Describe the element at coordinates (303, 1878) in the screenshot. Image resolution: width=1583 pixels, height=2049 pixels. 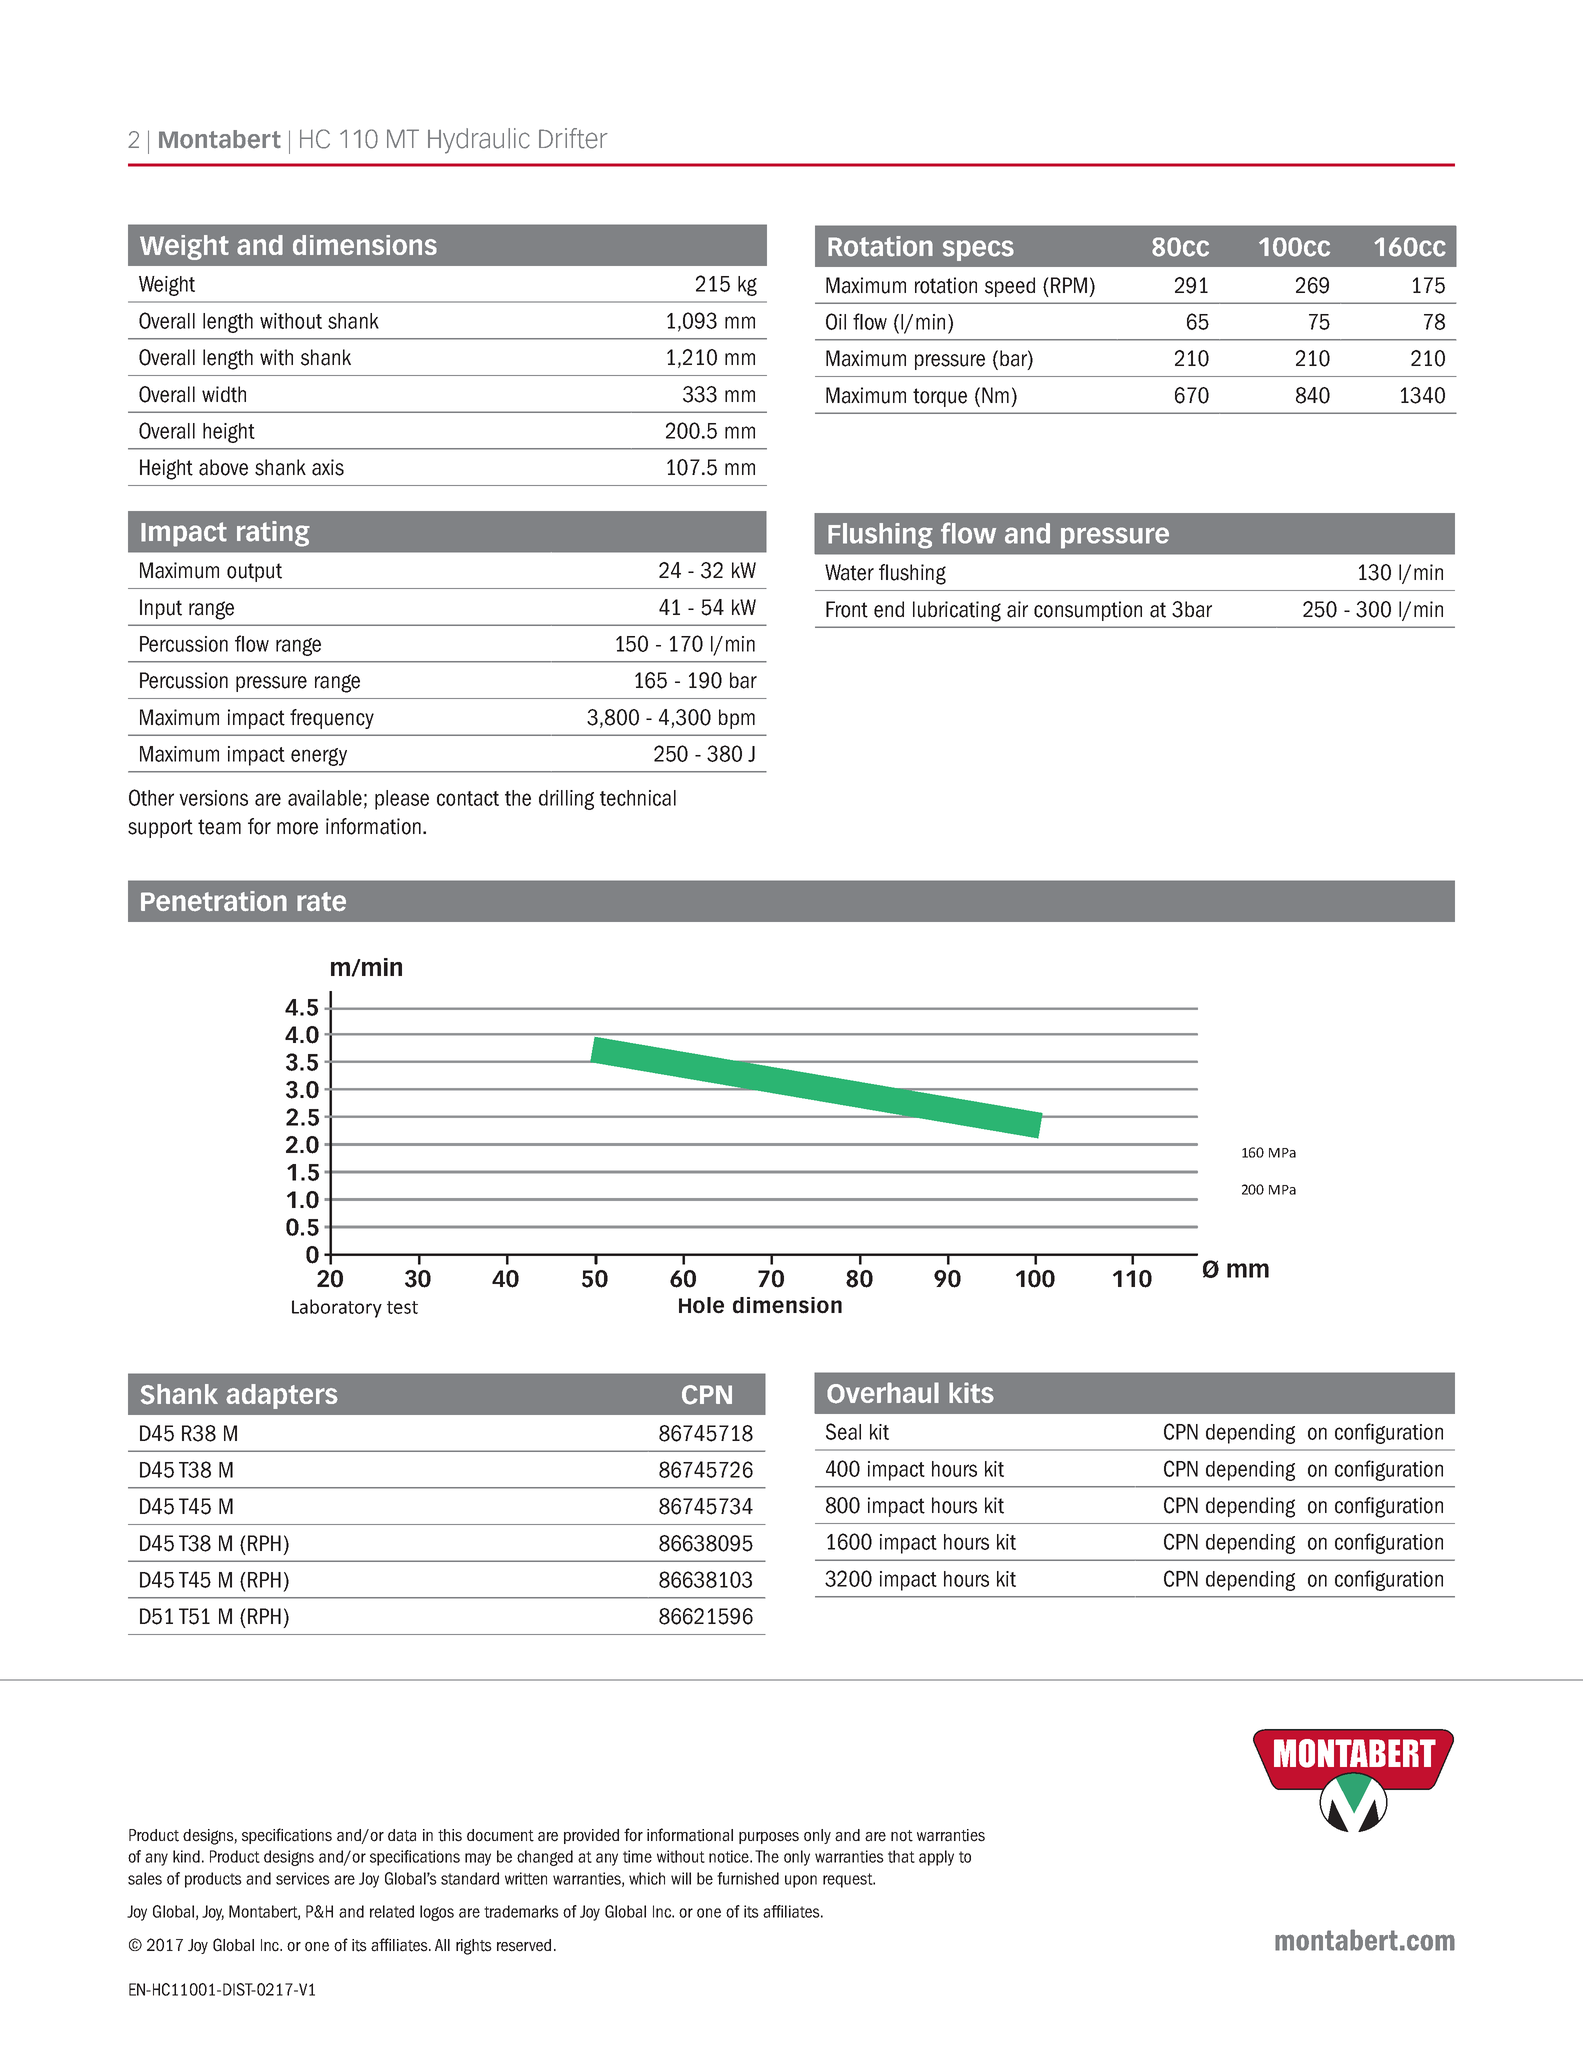
I see `services` at that location.
